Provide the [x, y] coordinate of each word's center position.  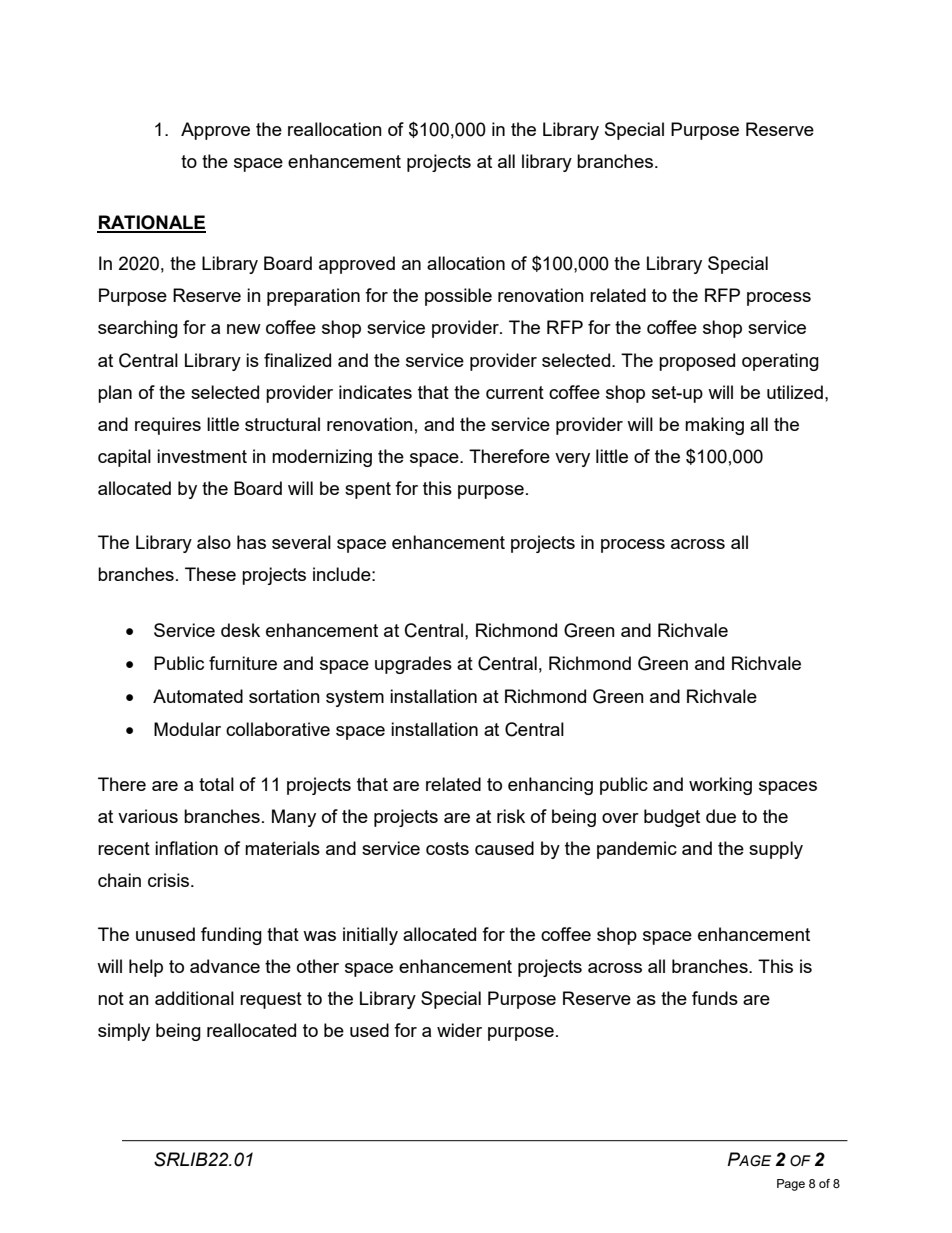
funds [715, 998]
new [244, 329]
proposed [697, 362]
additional [194, 998]
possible [458, 297]
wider [459, 1030]
